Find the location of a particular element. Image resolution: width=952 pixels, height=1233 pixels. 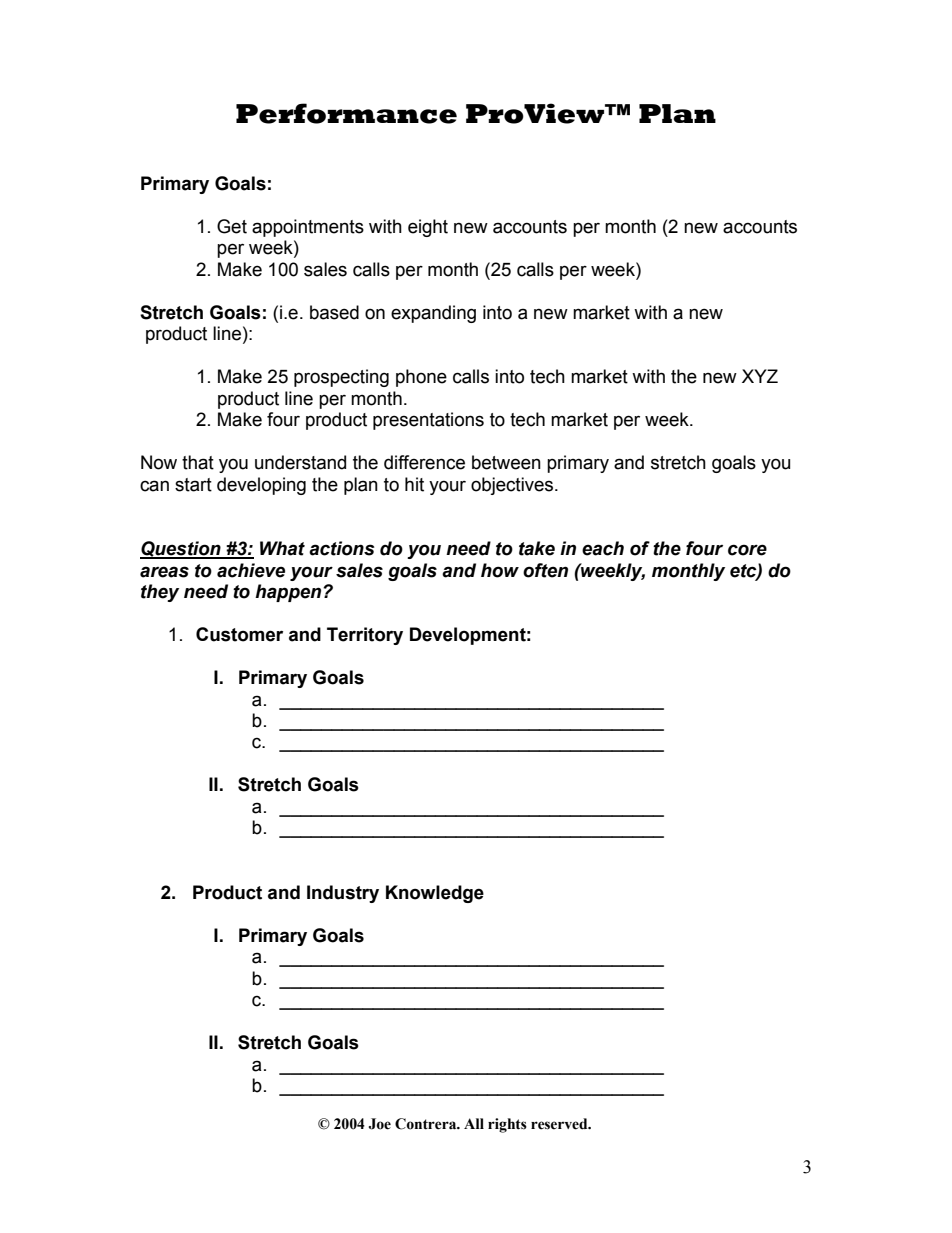

rights is located at coordinates (507, 1125).
